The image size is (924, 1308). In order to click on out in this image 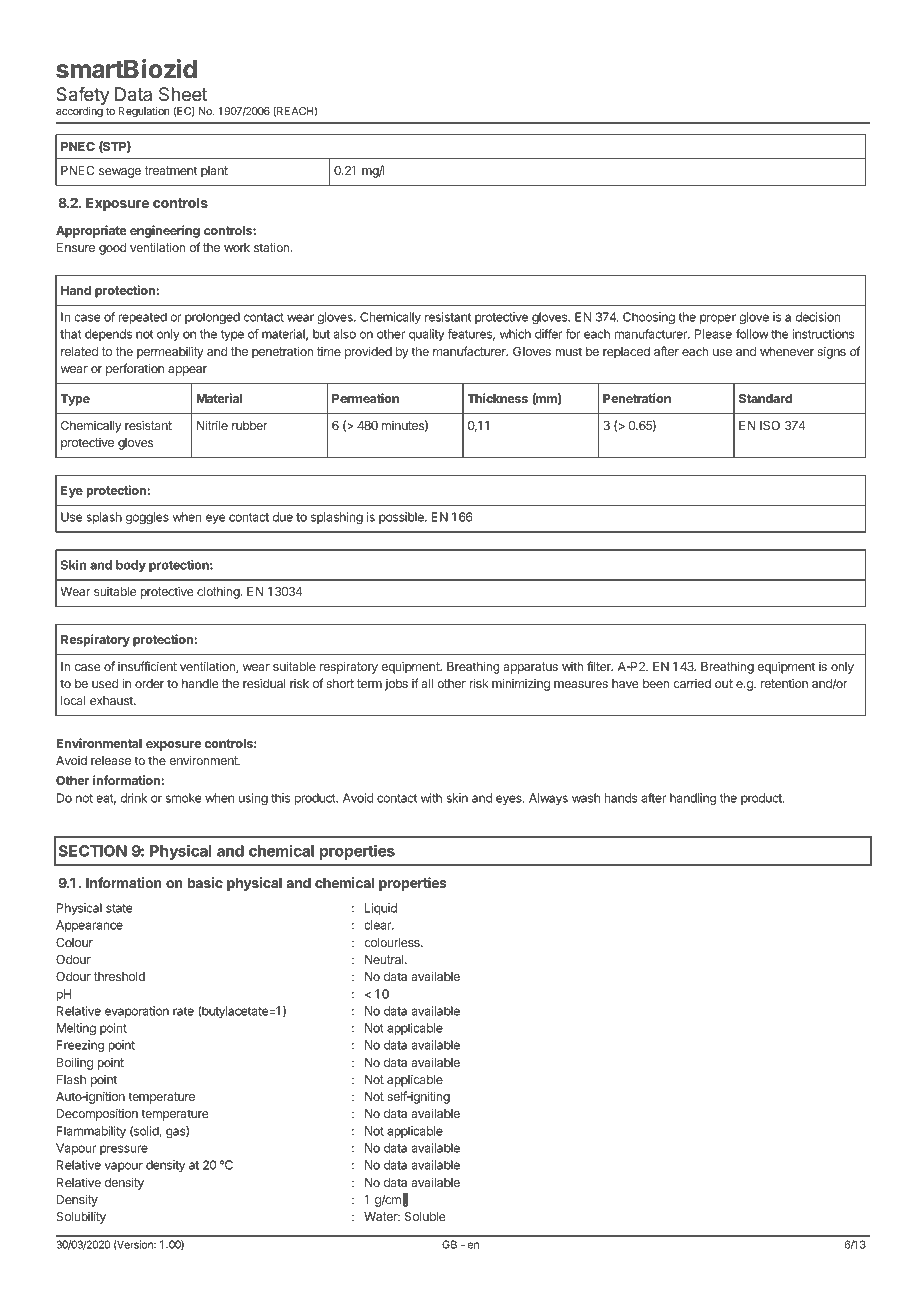, I will do `click(724, 683)`.
